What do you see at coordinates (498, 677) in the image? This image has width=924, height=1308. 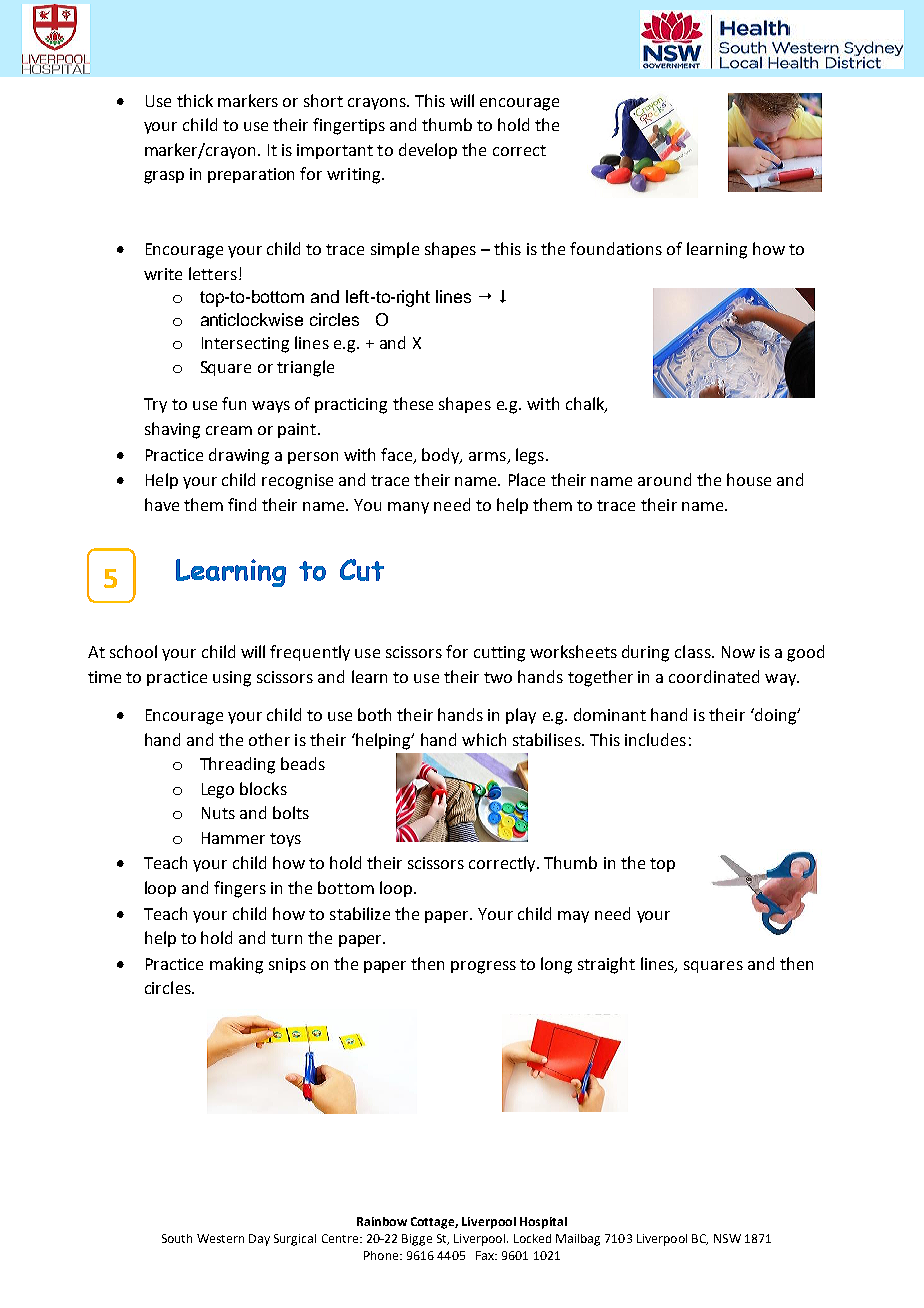 I see `two` at bounding box center [498, 677].
